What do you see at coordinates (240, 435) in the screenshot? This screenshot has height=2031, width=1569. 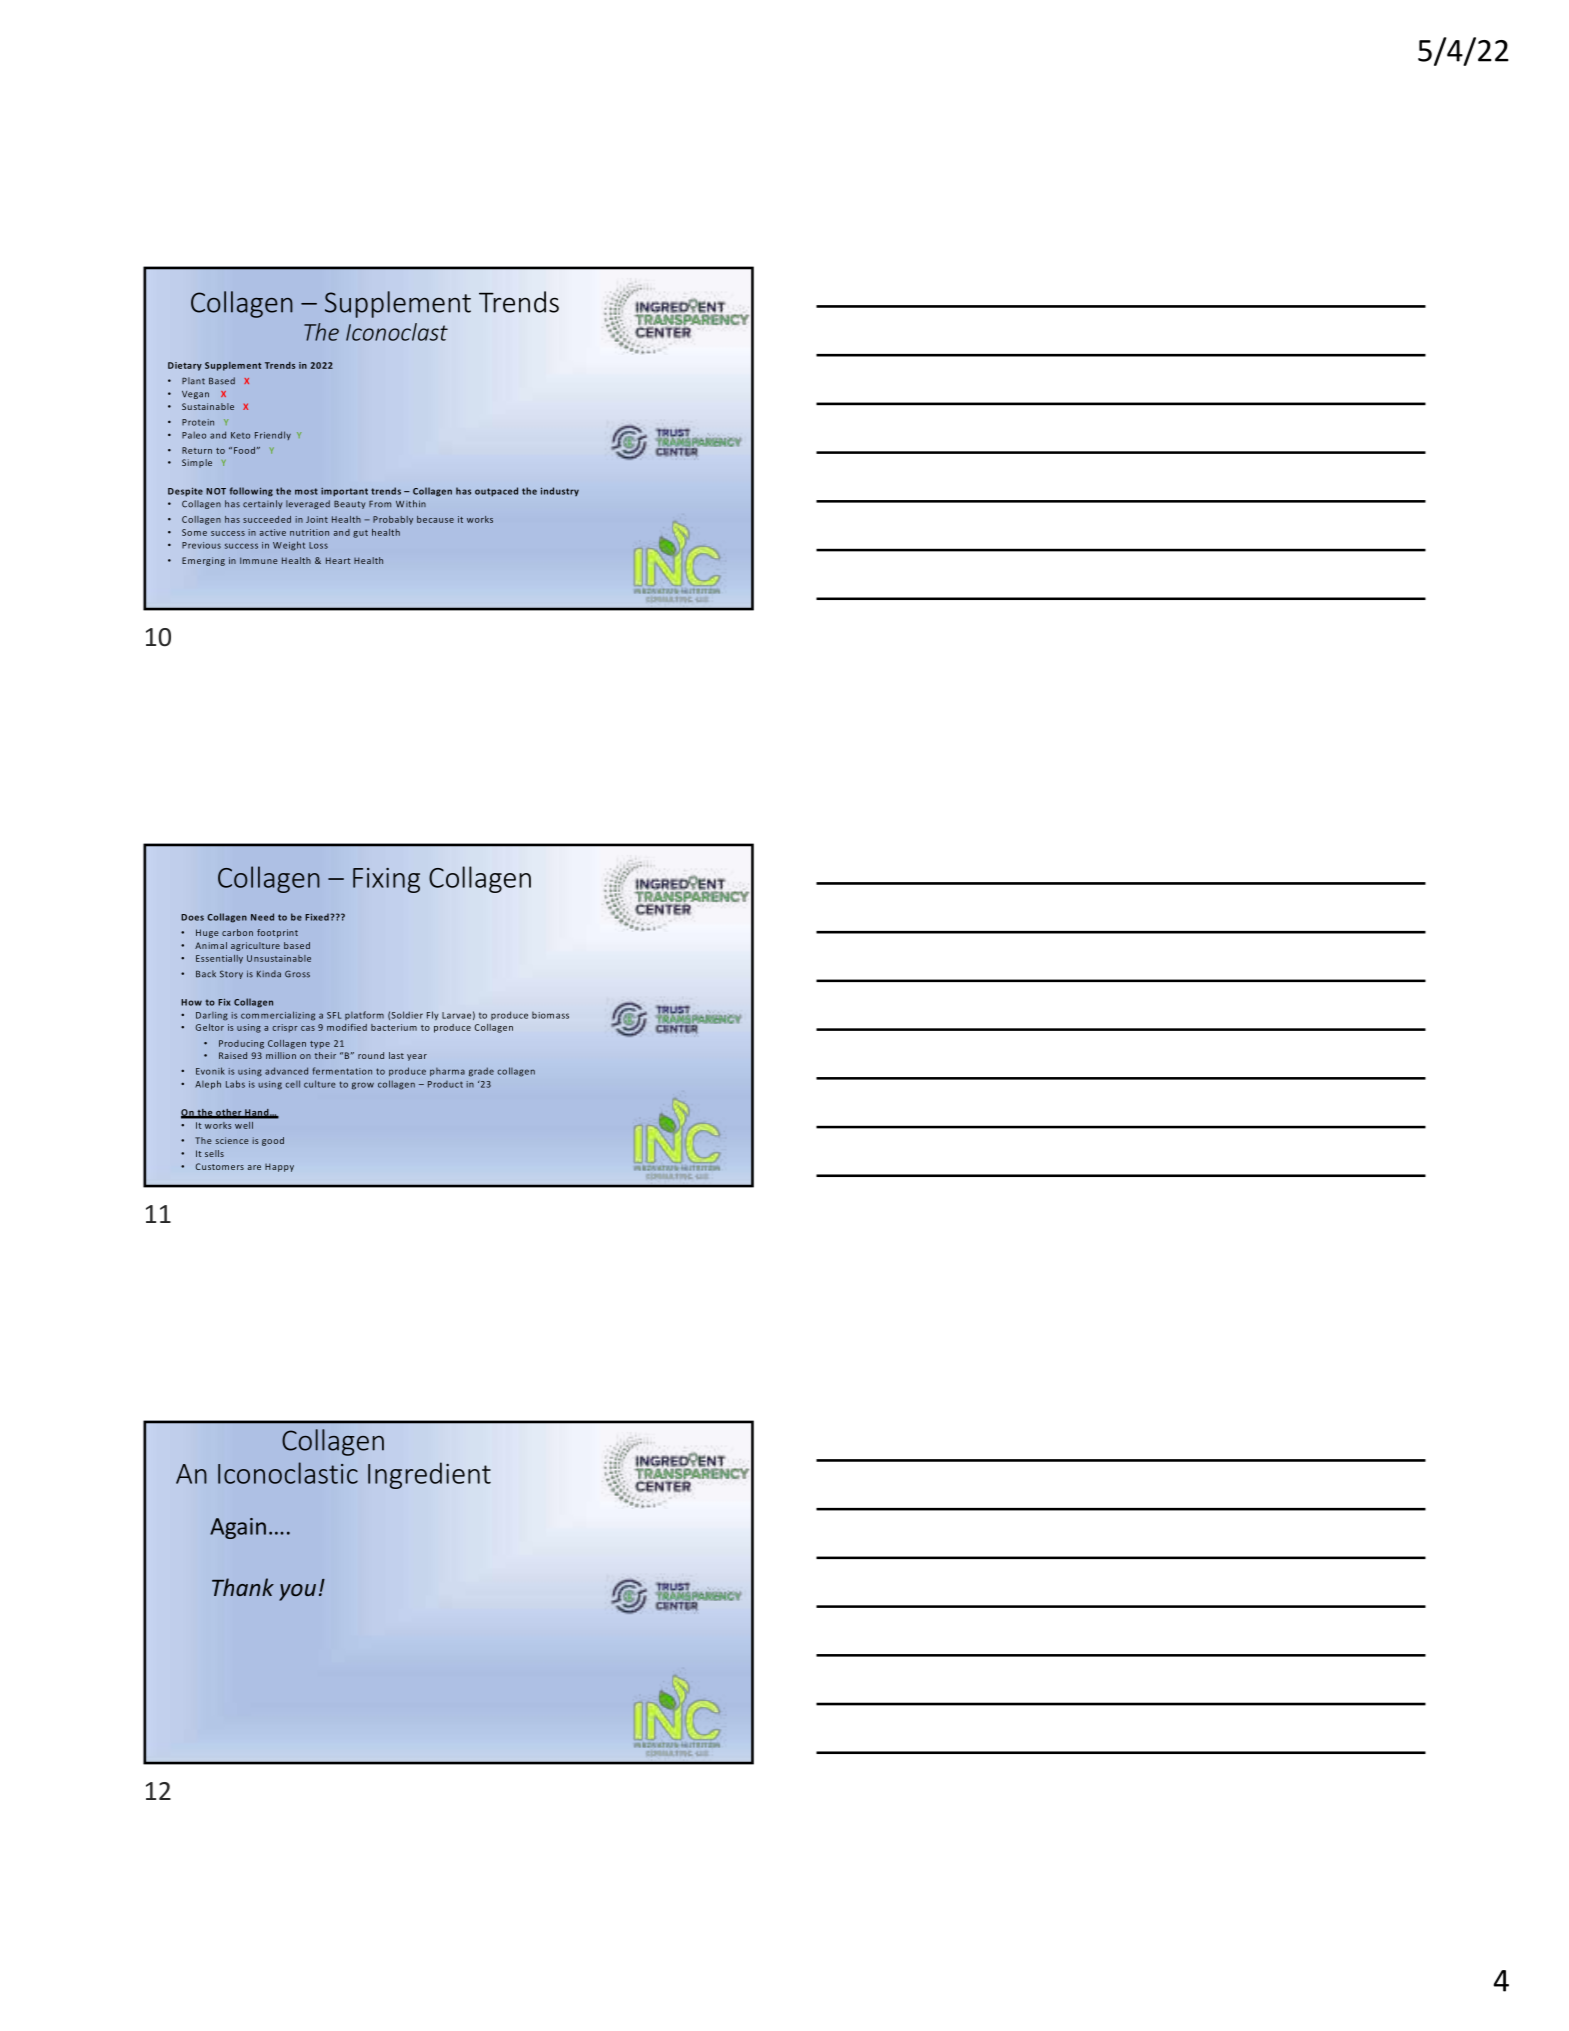 I see `Keto` at bounding box center [240, 435].
